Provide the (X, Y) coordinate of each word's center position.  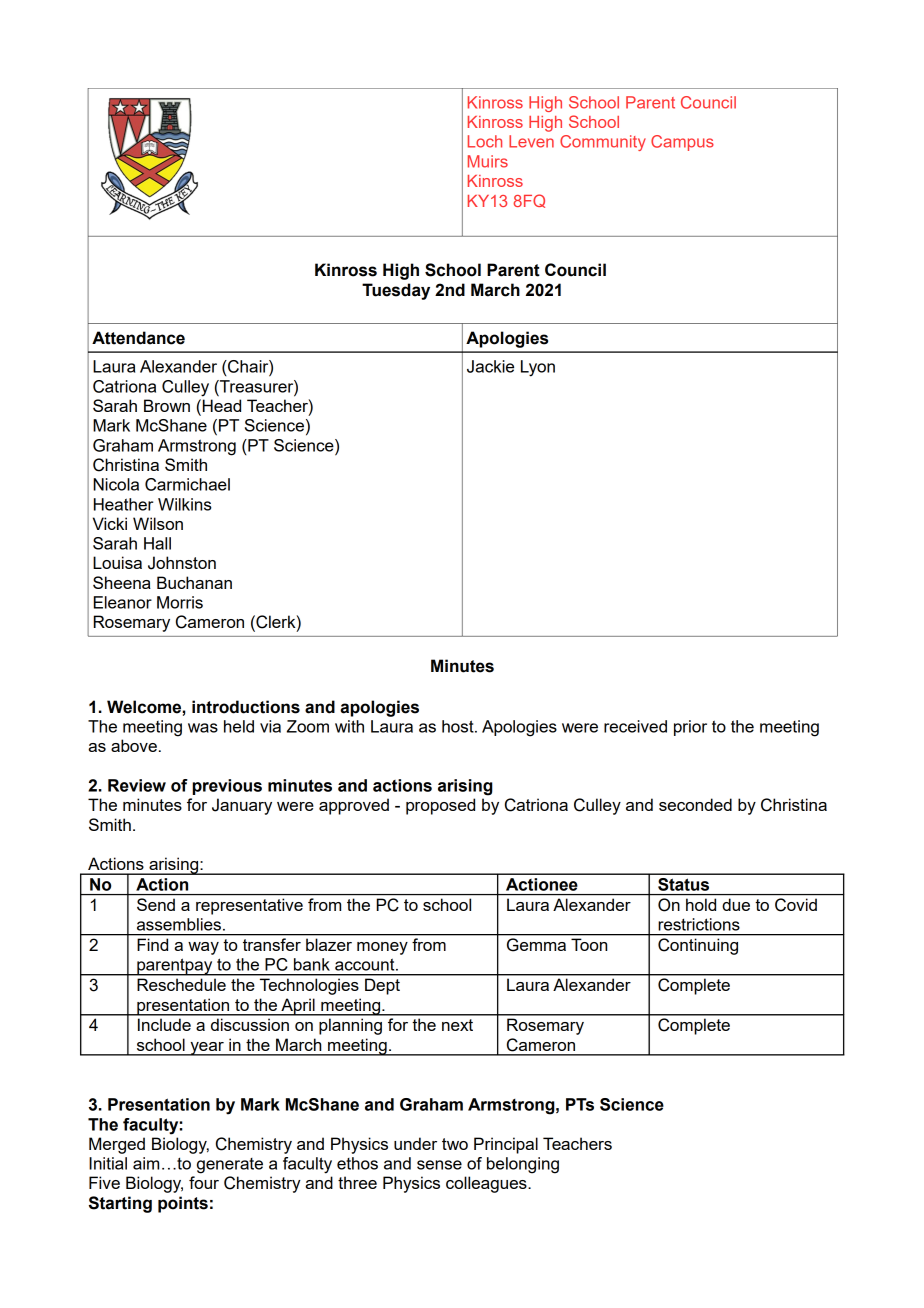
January (242, 806)
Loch (485, 141)
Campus (682, 143)
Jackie (490, 366)
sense (439, 1165)
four (204, 1182)
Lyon (538, 368)
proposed (440, 806)
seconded (695, 804)
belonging (523, 1165)
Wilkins (185, 504)
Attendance (138, 338)
